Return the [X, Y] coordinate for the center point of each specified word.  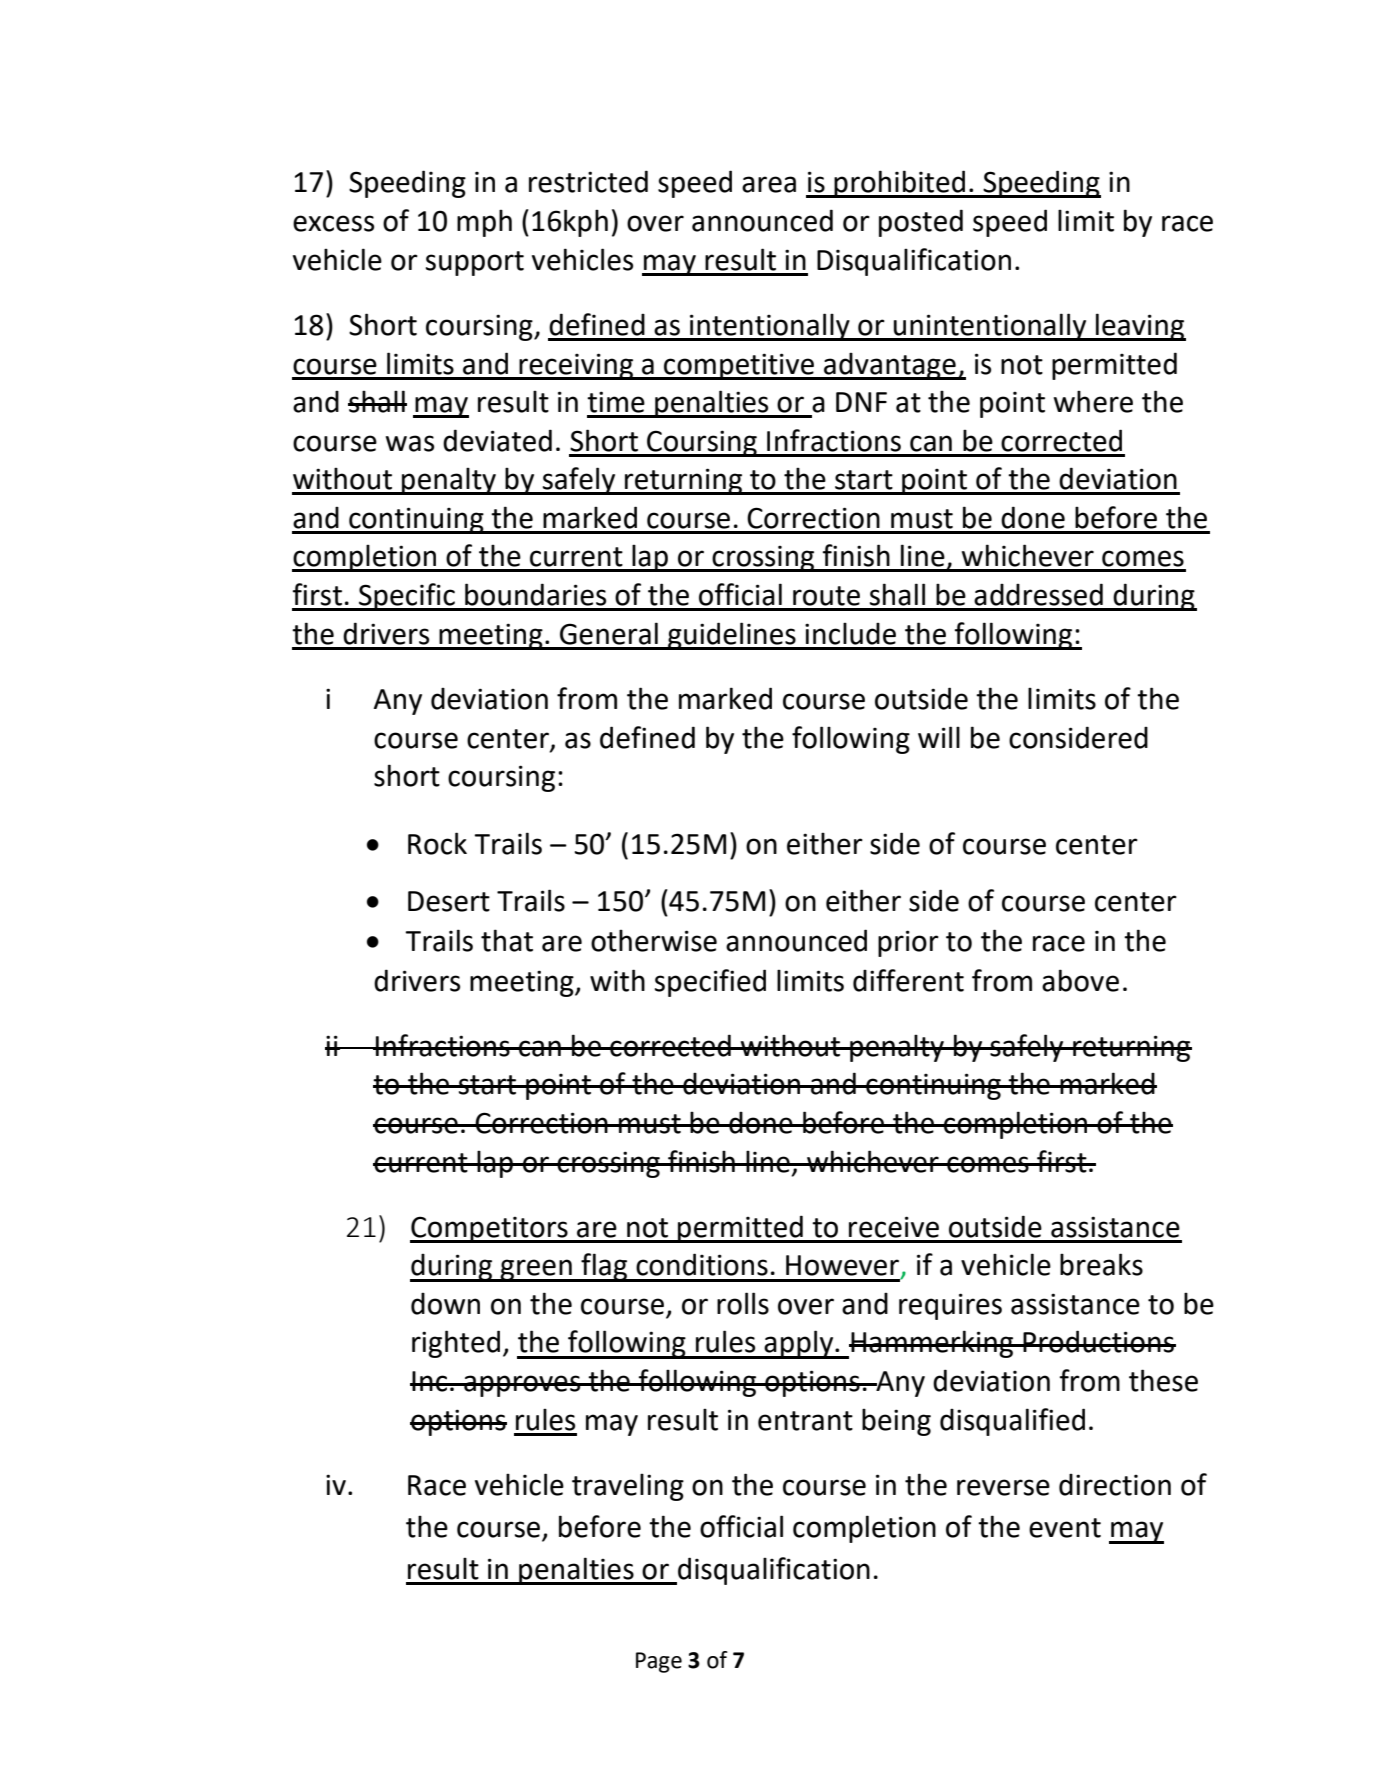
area [769, 184]
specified [710, 983]
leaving [1140, 327]
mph [484, 223]
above [1080, 980]
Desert [449, 901]
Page [659, 1662]
